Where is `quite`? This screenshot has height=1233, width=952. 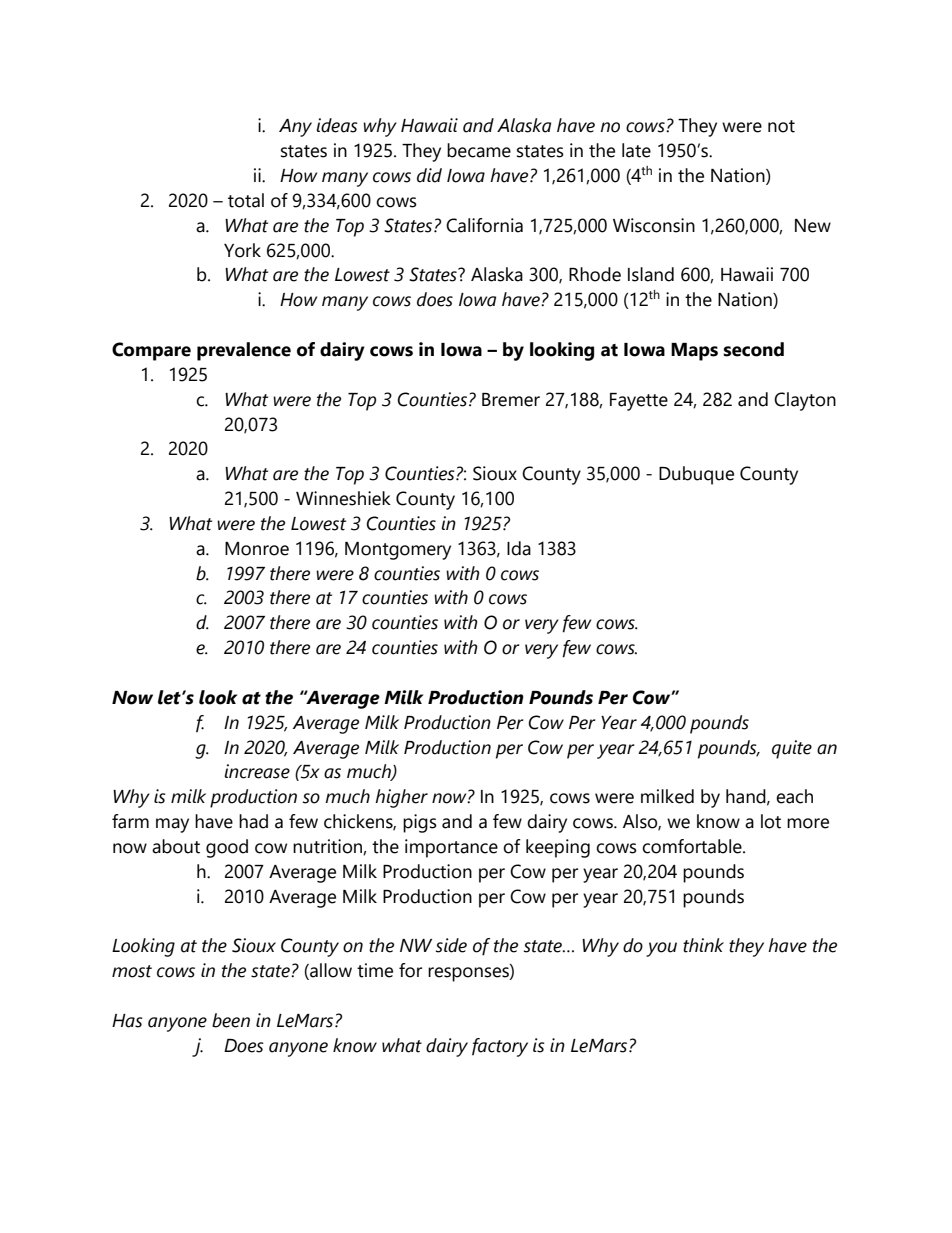
quite is located at coordinates (792, 749).
